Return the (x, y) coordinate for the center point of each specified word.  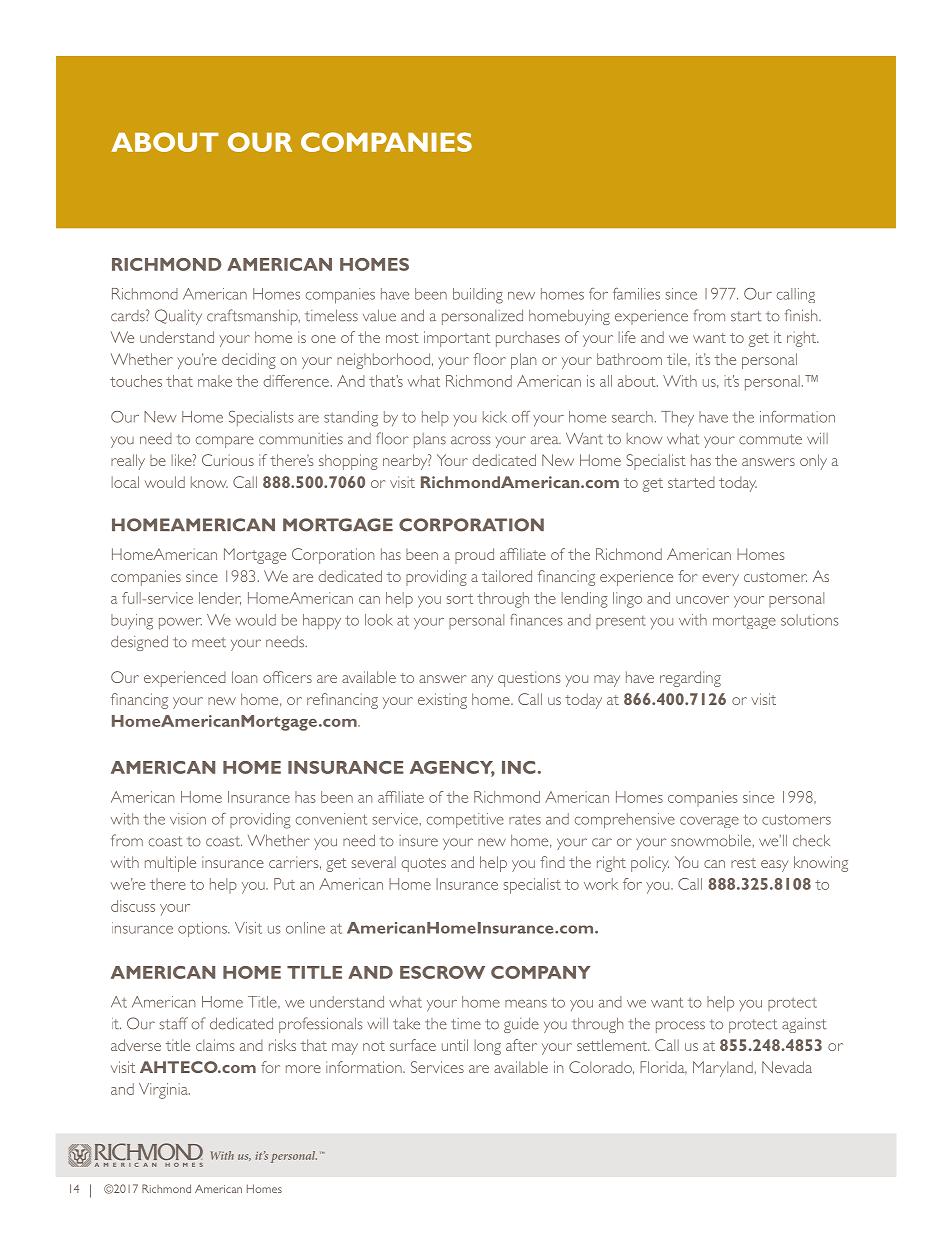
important (457, 339)
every (720, 580)
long (488, 1047)
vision (188, 819)
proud (474, 556)
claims (215, 1045)
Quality (178, 317)
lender (220, 598)
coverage (709, 822)
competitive (465, 820)
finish (802, 315)
